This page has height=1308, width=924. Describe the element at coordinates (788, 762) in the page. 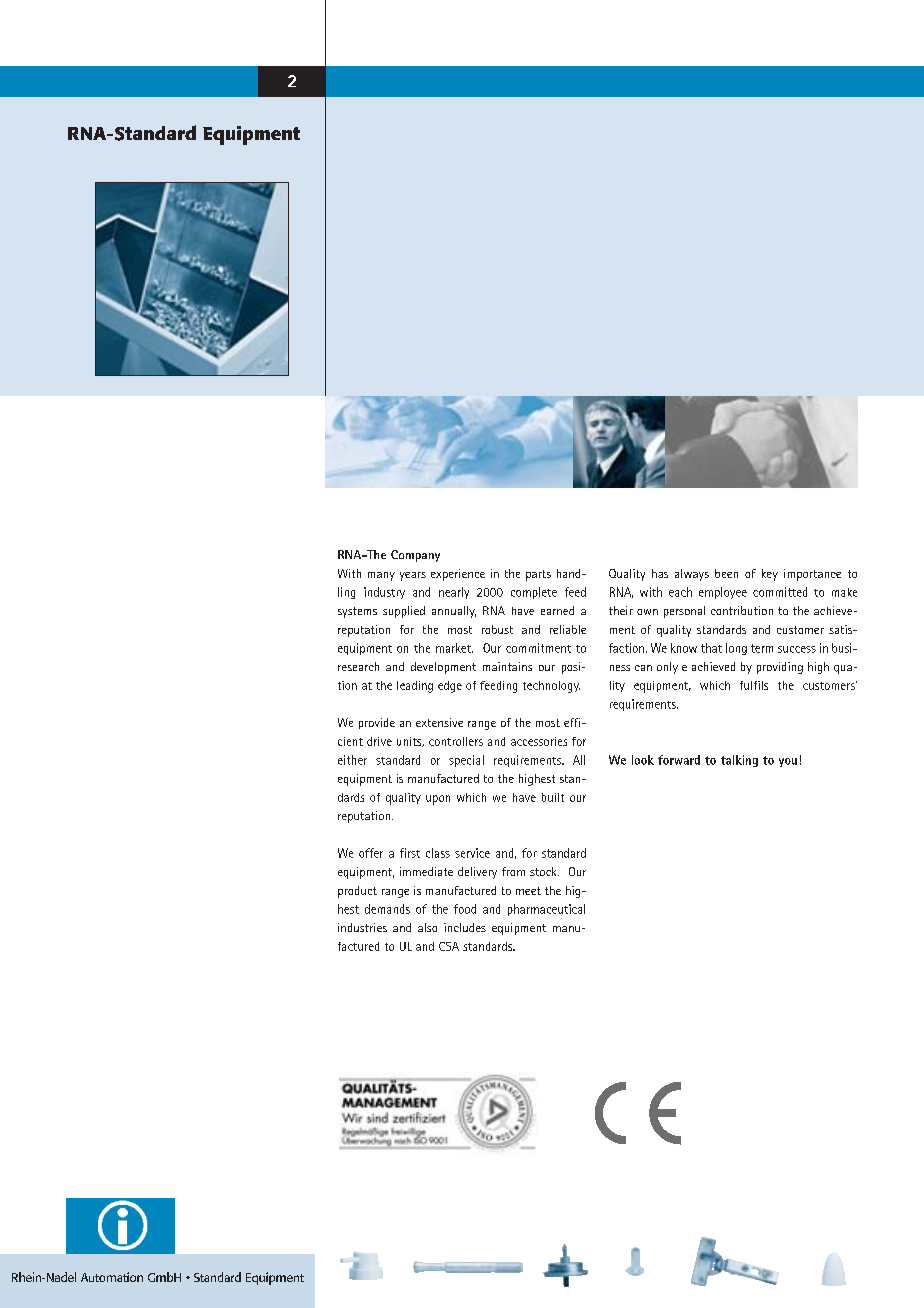

I see `you` at that location.
